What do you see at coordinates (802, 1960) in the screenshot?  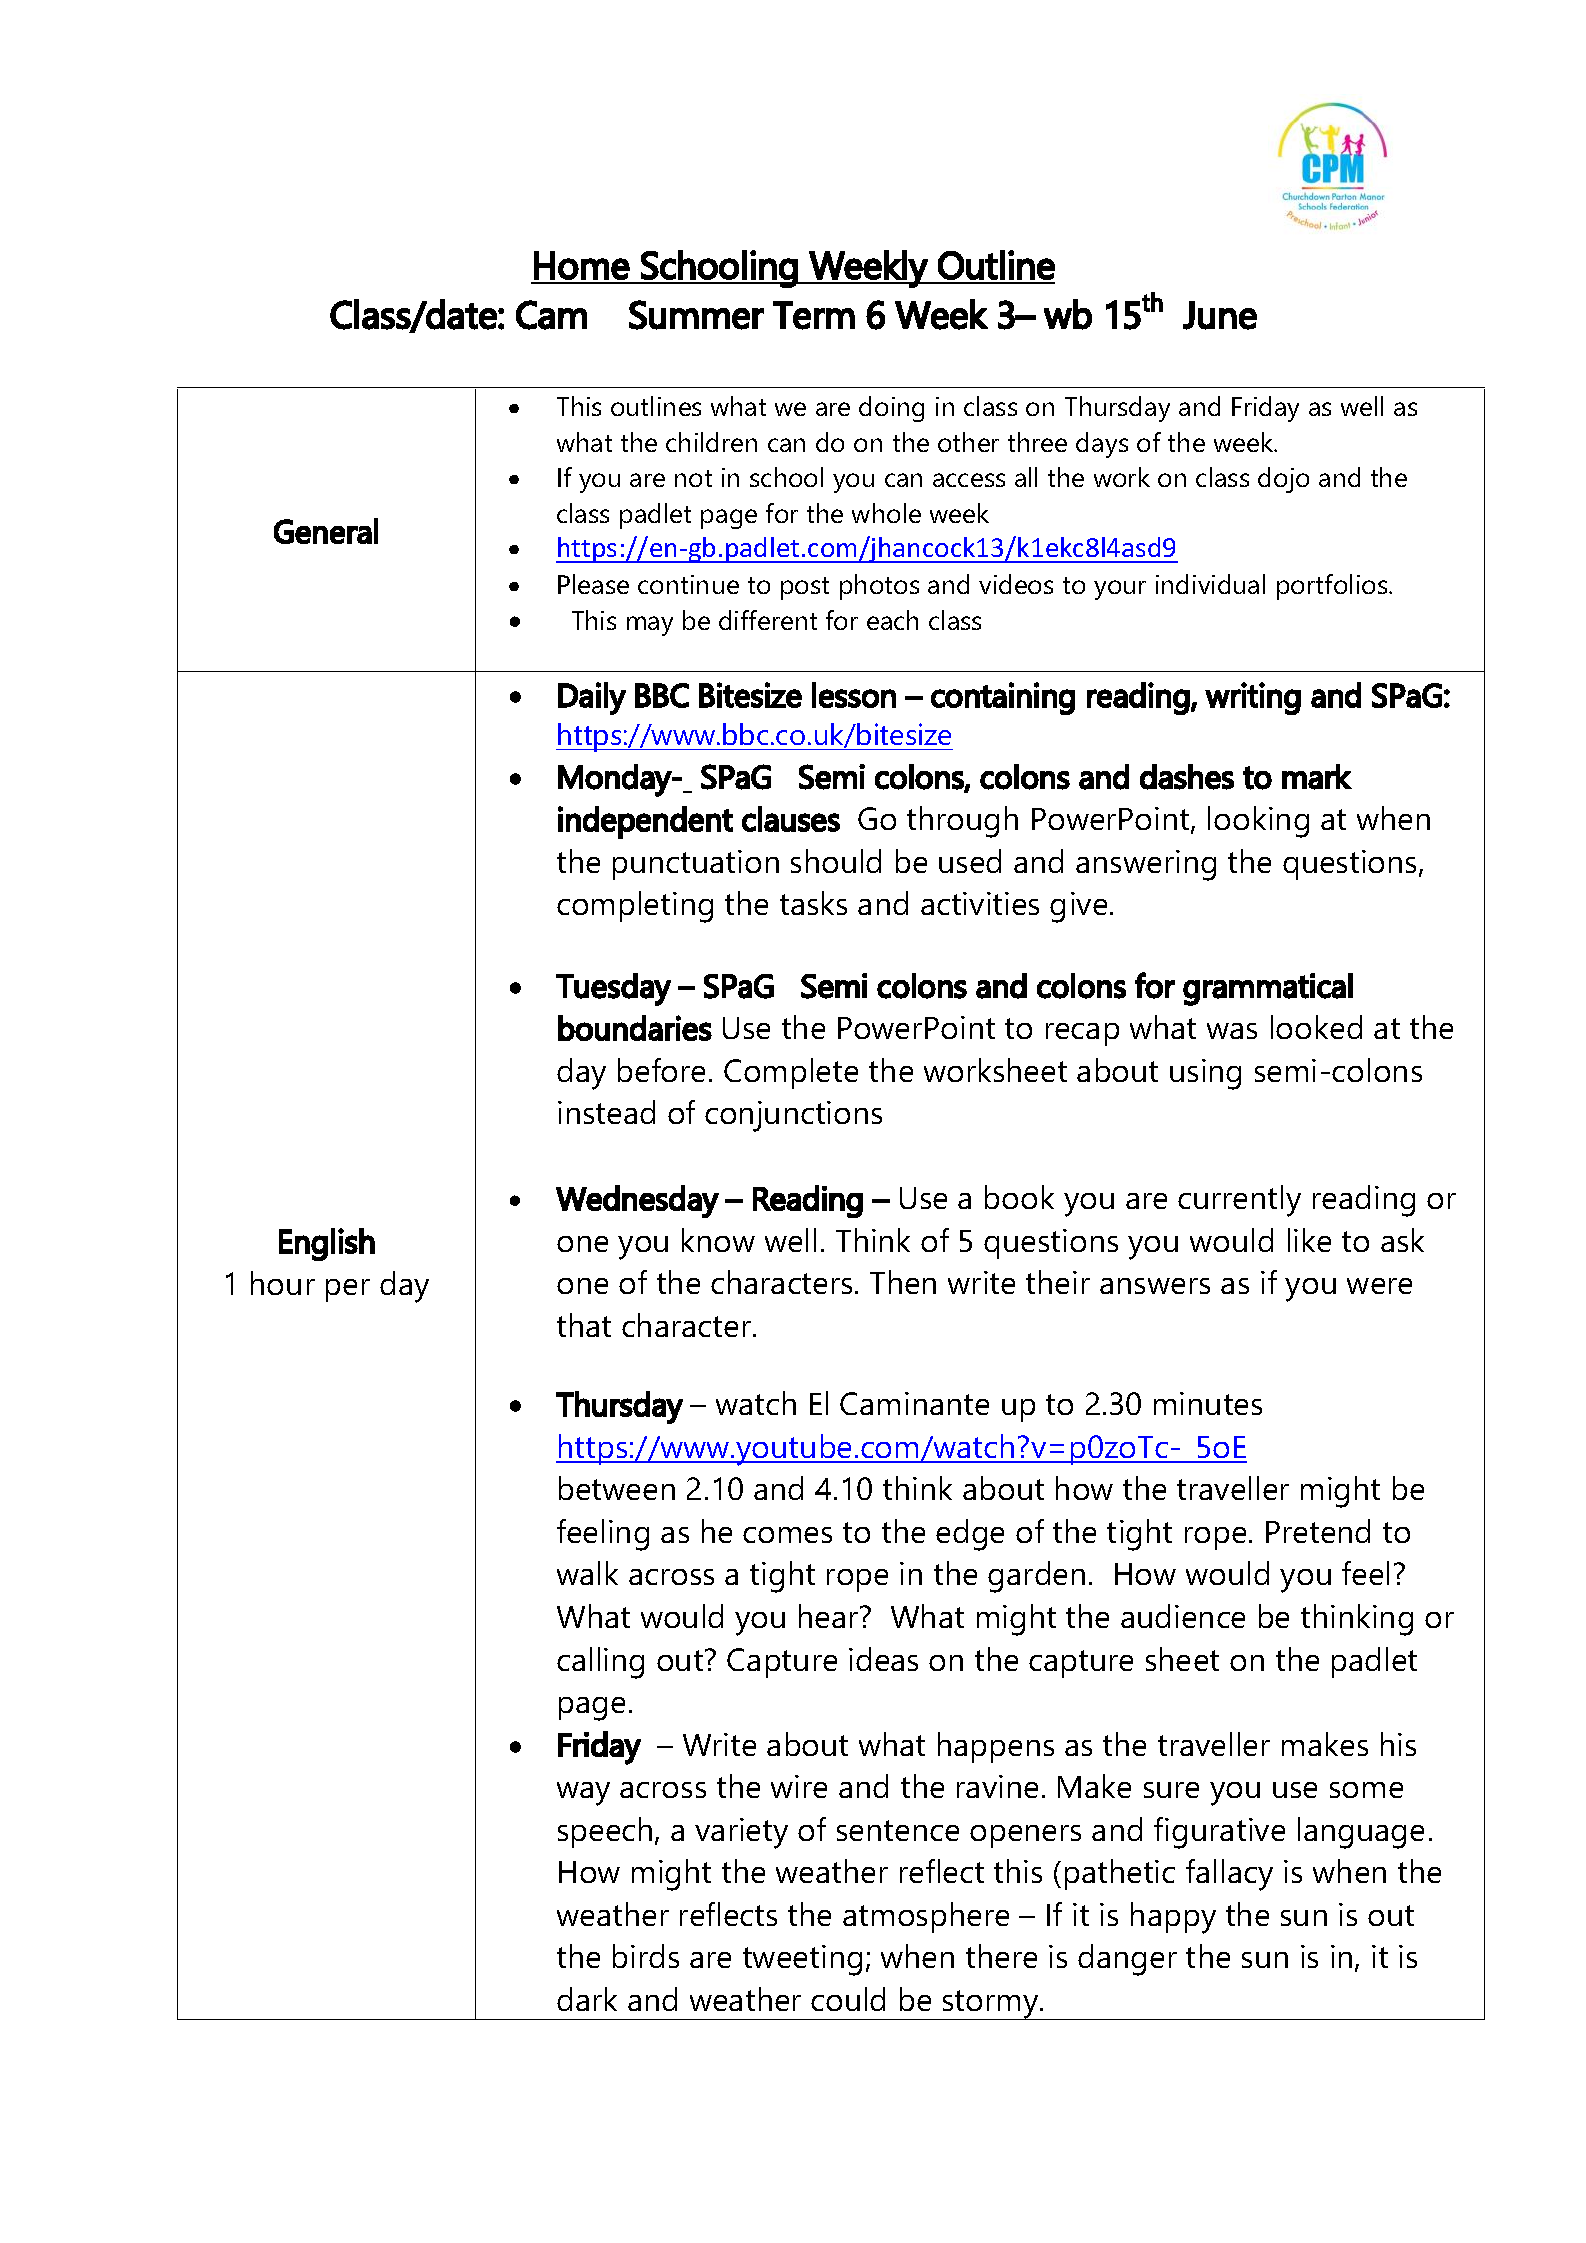 I see `tweeting` at bounding box center [802, 1960].
